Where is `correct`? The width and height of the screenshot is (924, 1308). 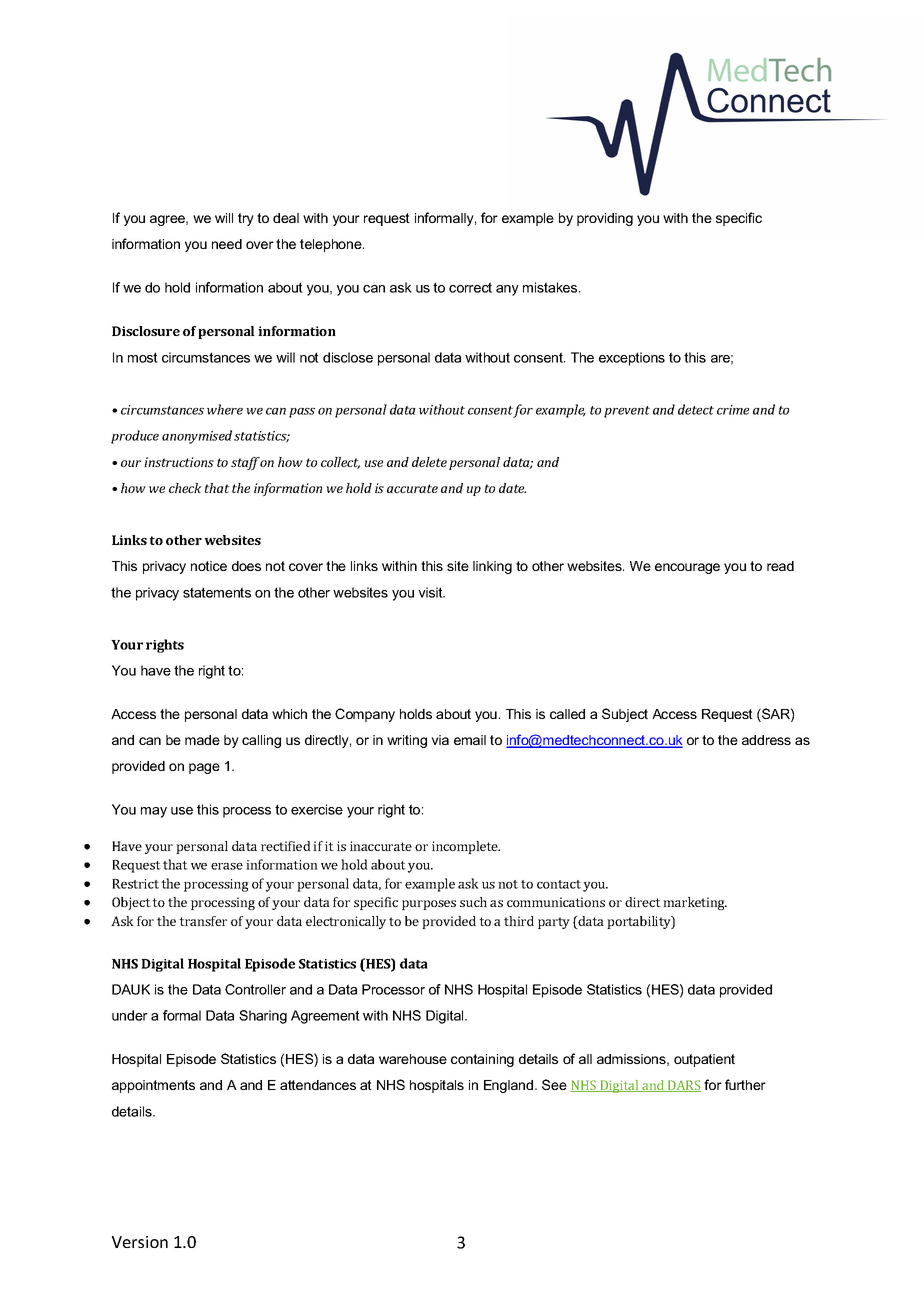
correct is located at coordinates (470, 287).
